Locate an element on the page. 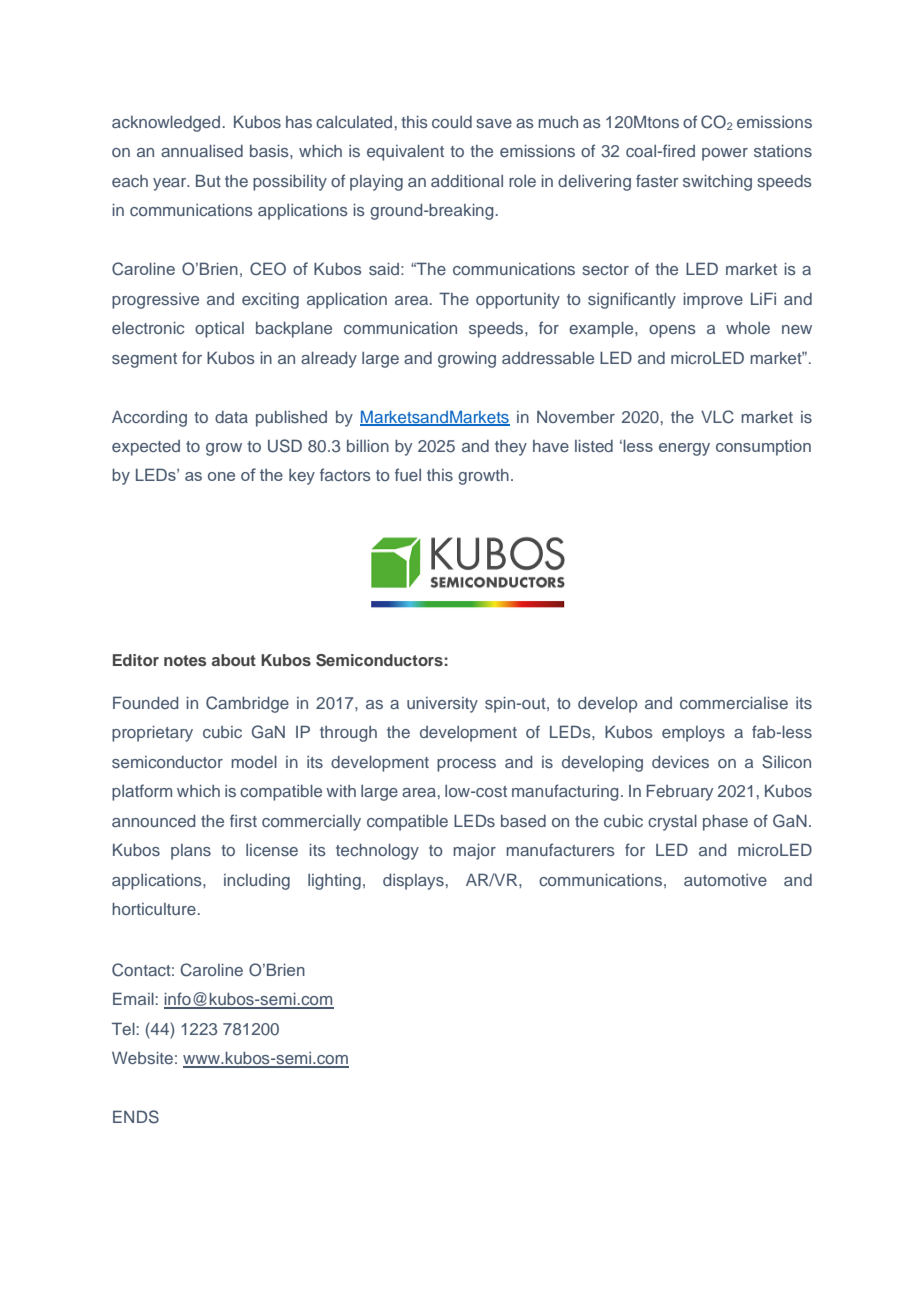 This page has height=1307, width=924. one is located at coordinates (221, 476).
